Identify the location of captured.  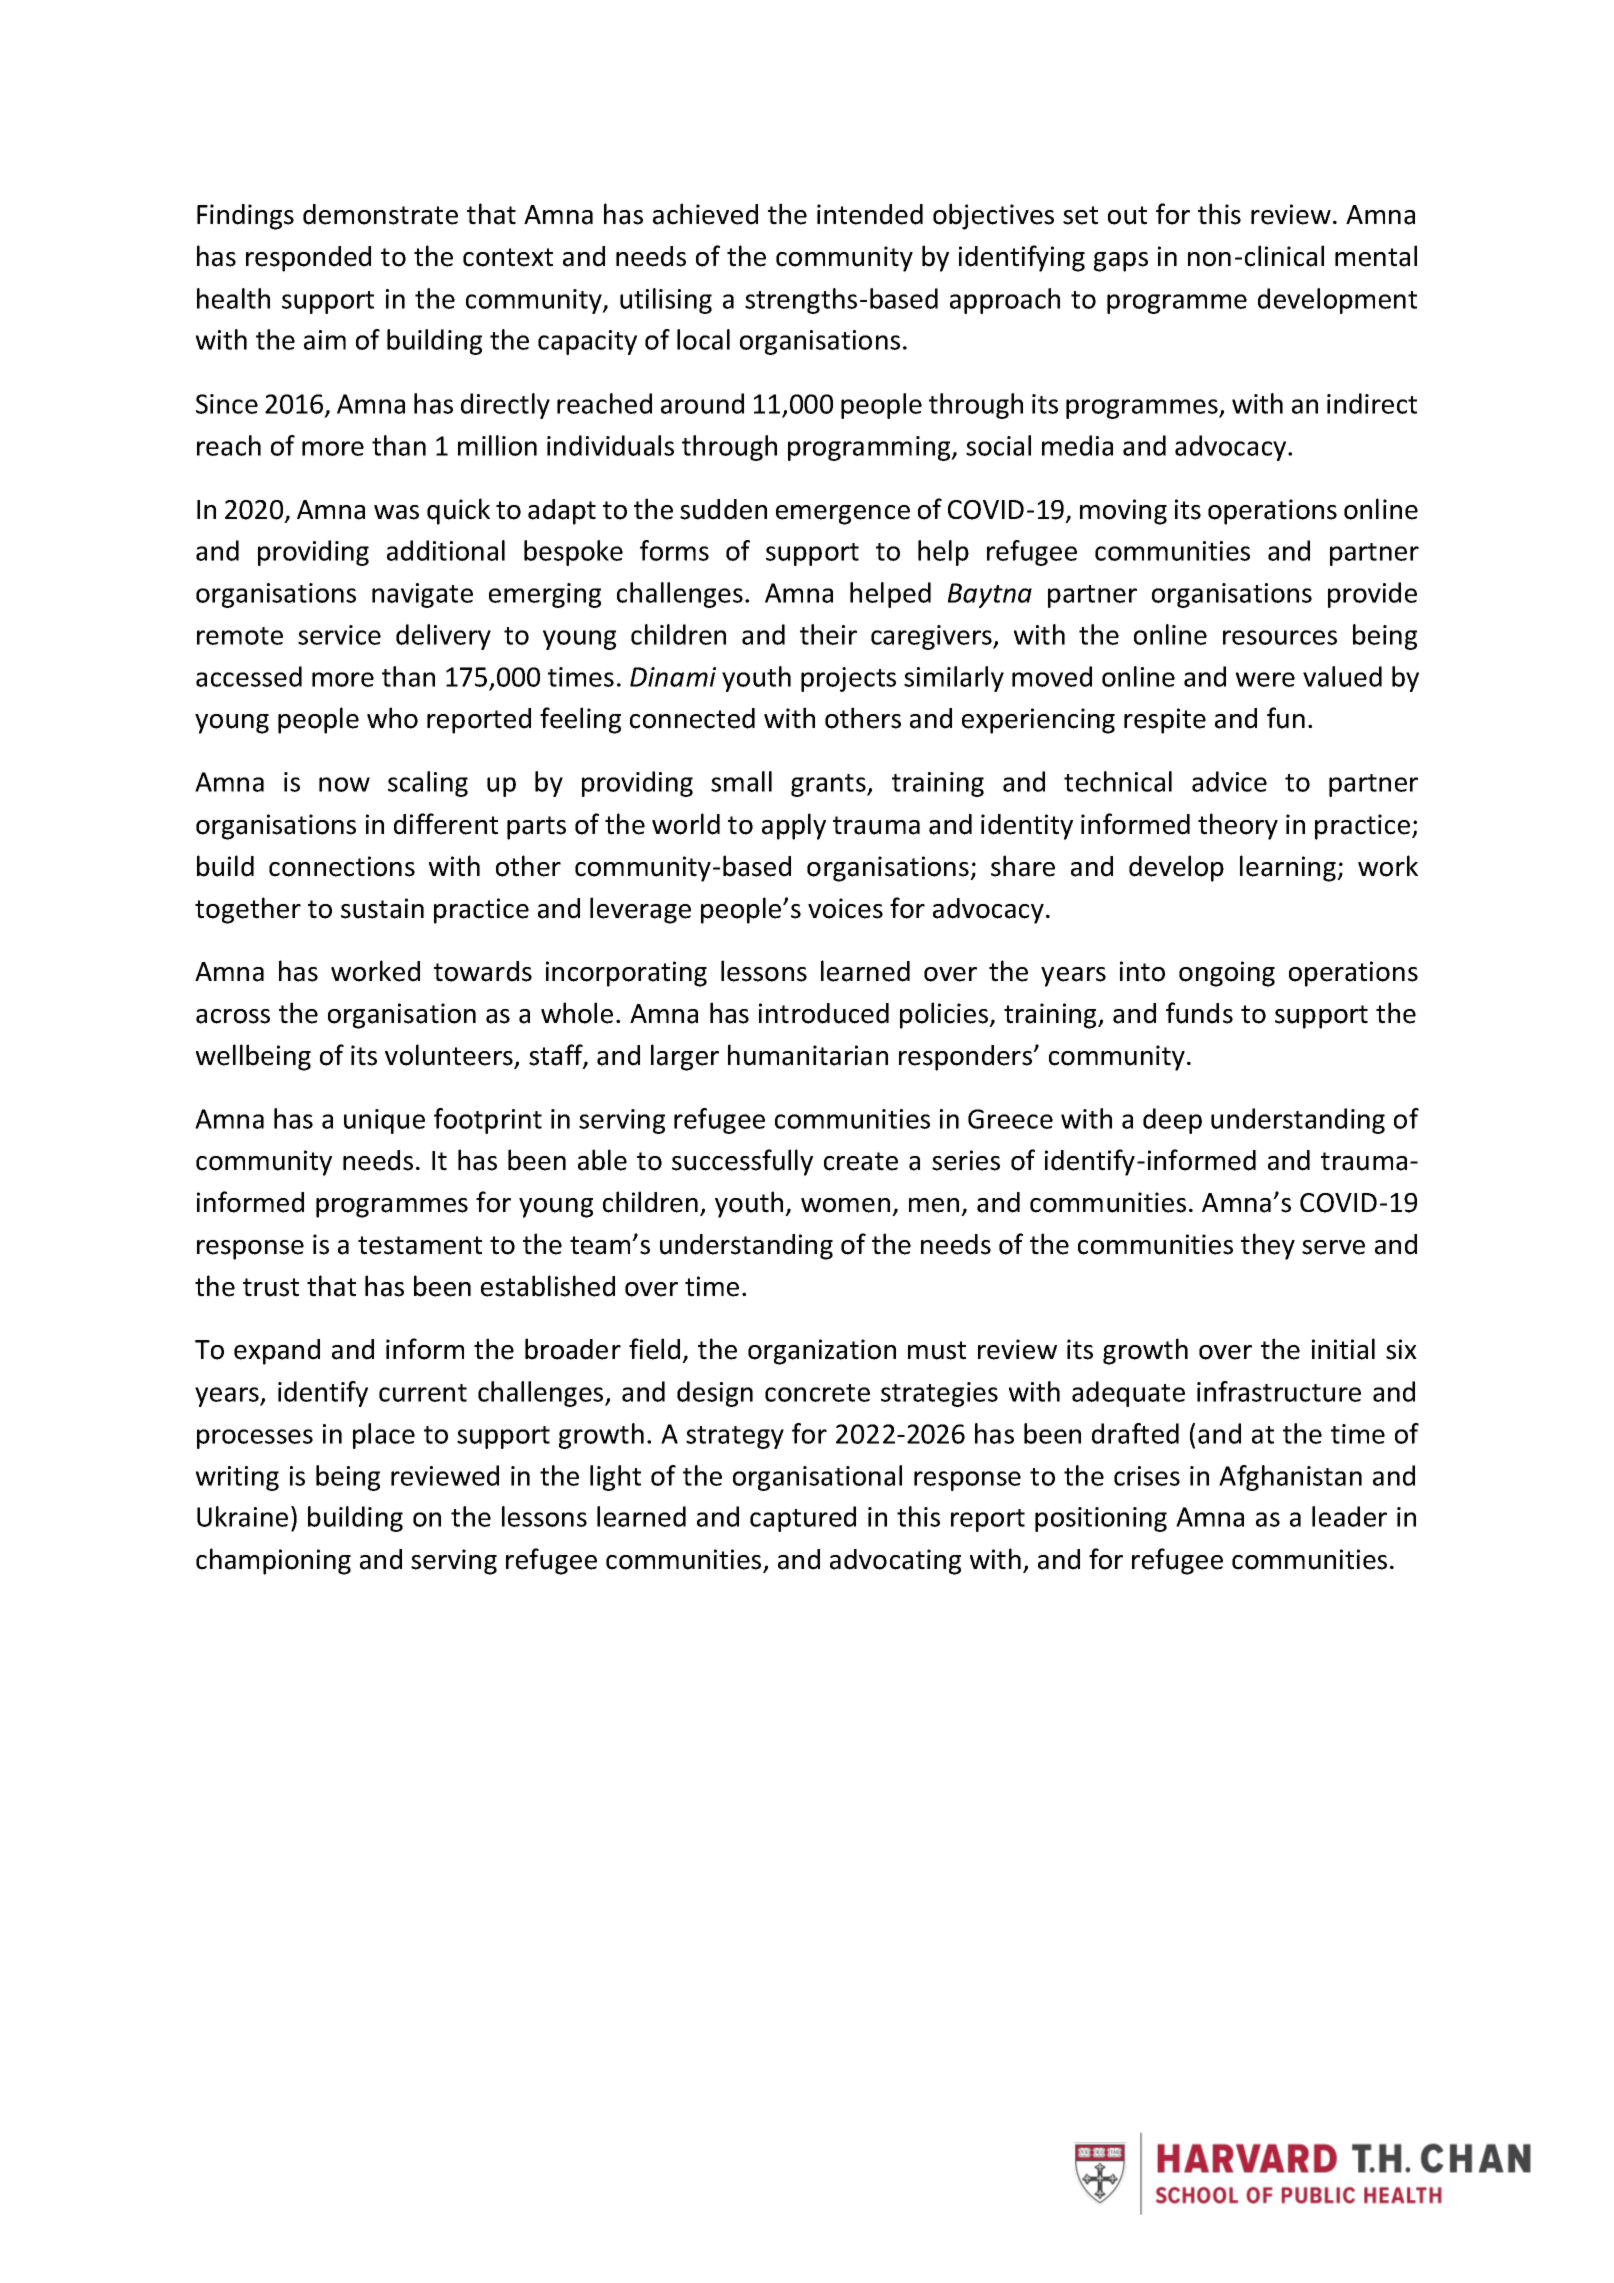
(803, 1519).
